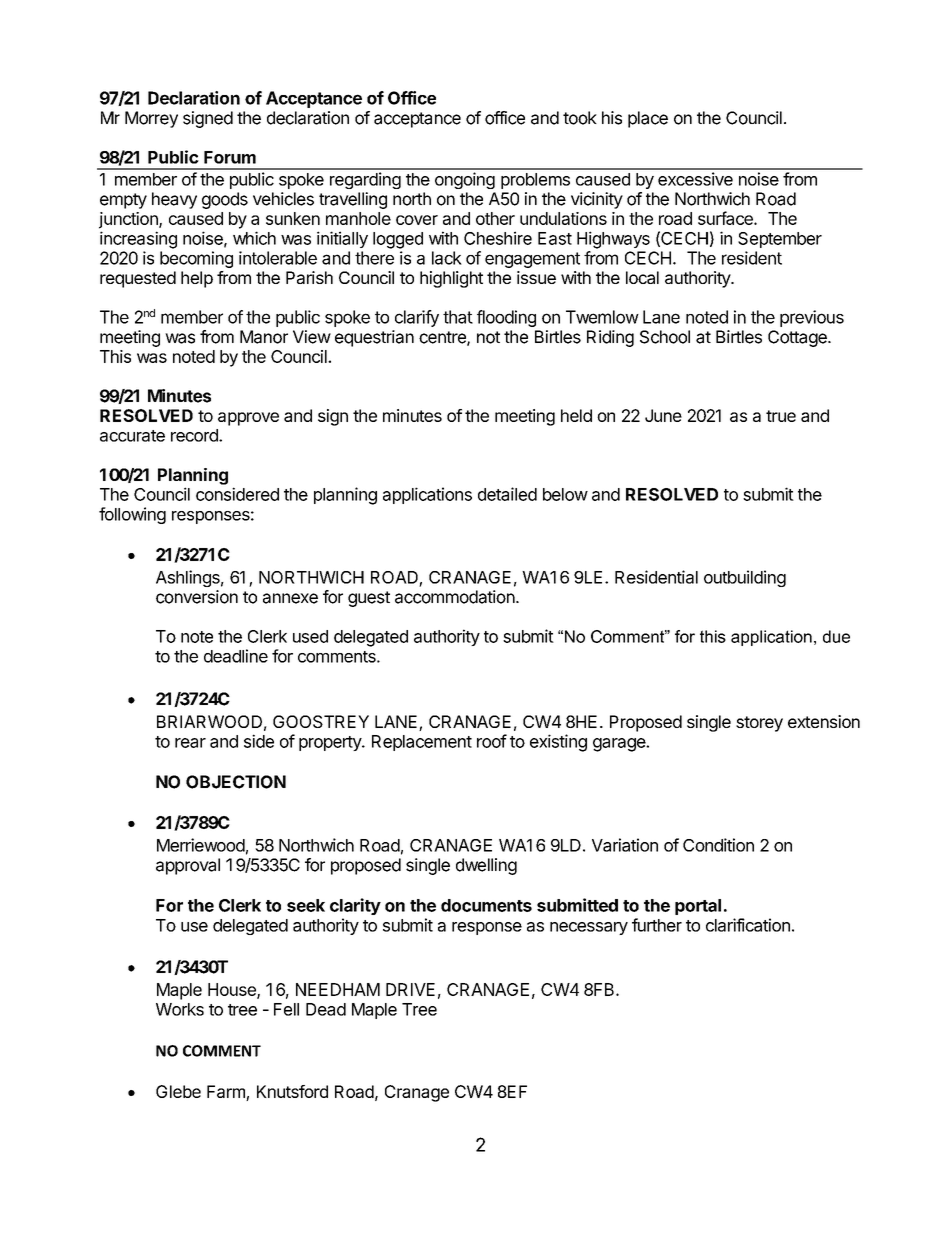 The width and height of the screenshot is (952, 1233). What do you see at coordinates (486, 866) in the screenshot?
I see `dwelling` at bounding box center [486, 866].
